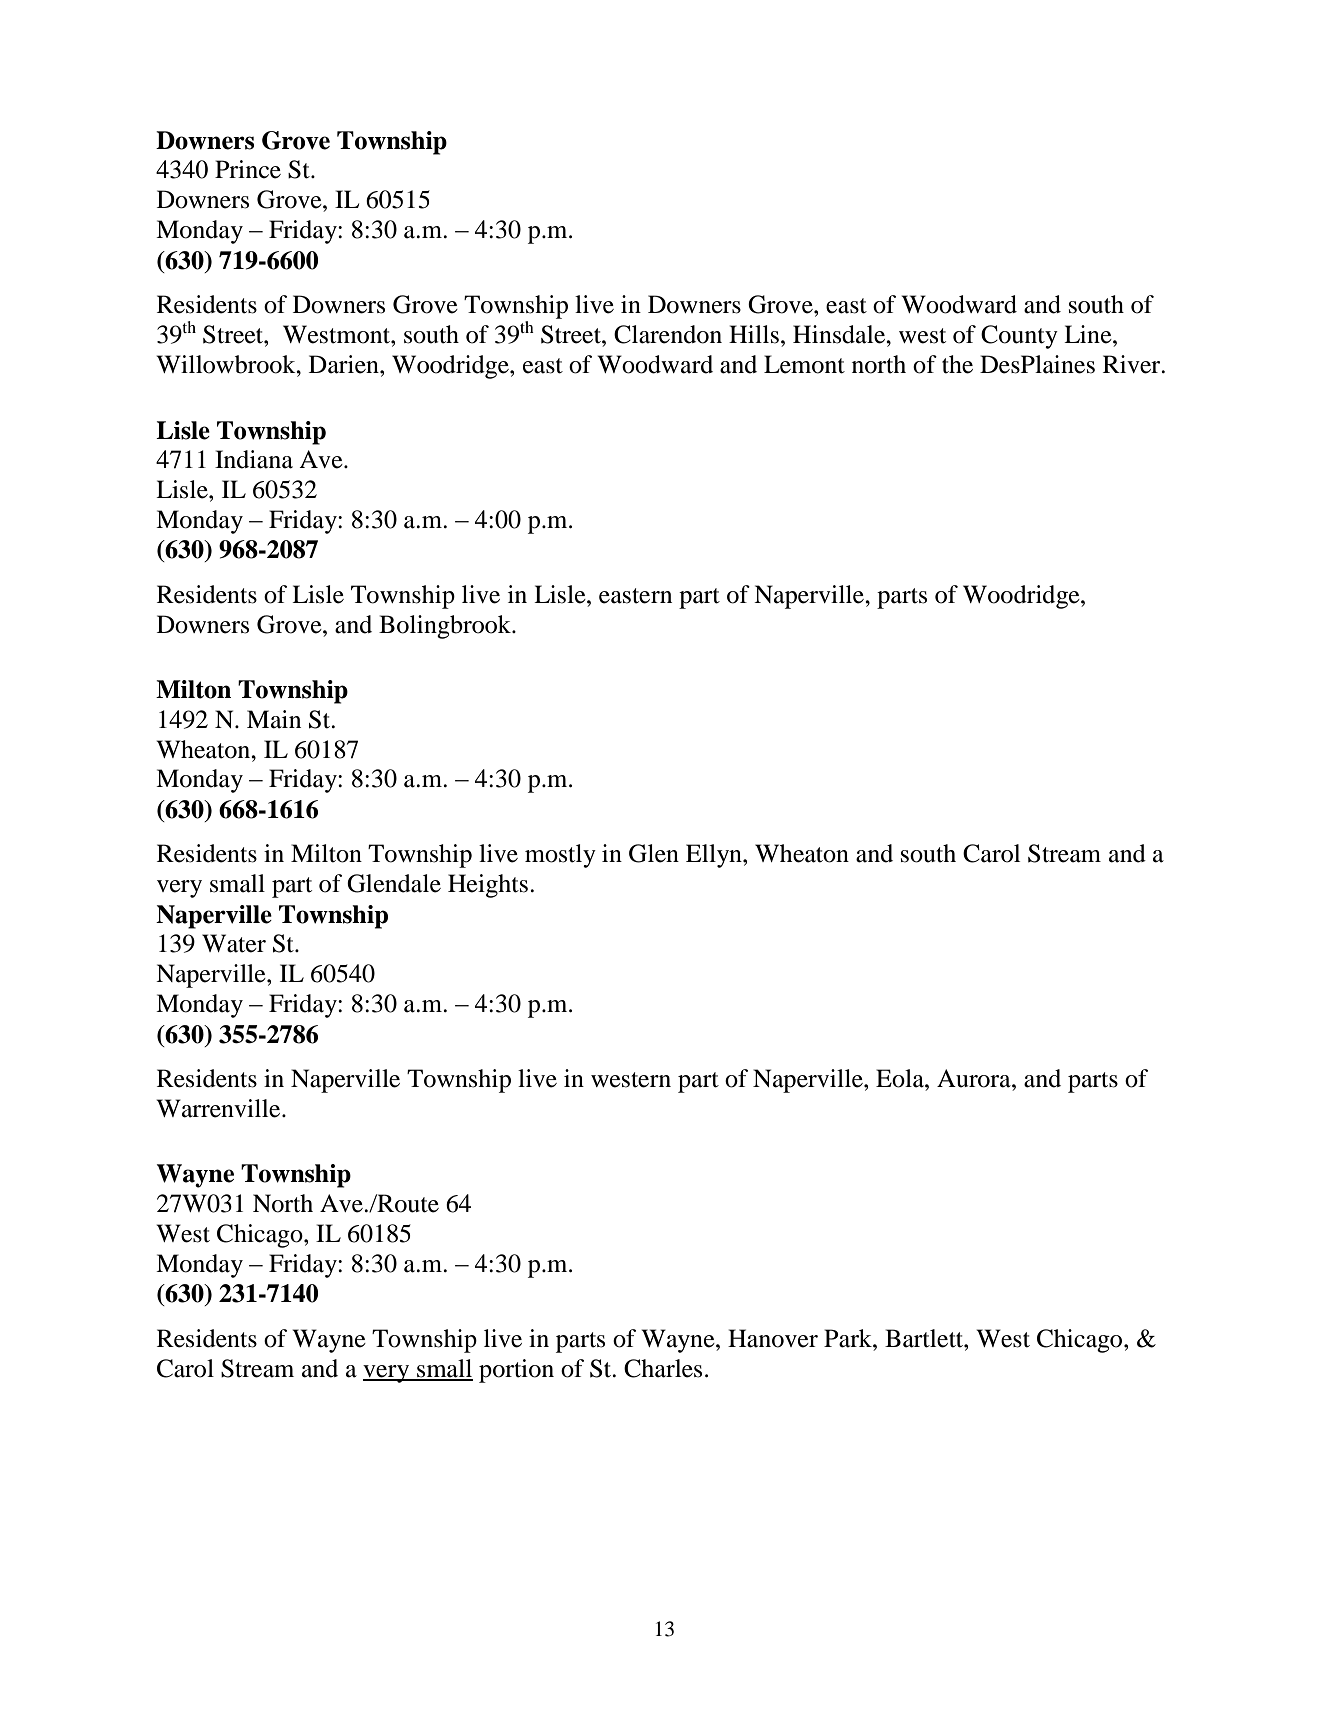 This screenshot has width=1329, height=1719. I want to click on Aurora, so click(975, 1078).
